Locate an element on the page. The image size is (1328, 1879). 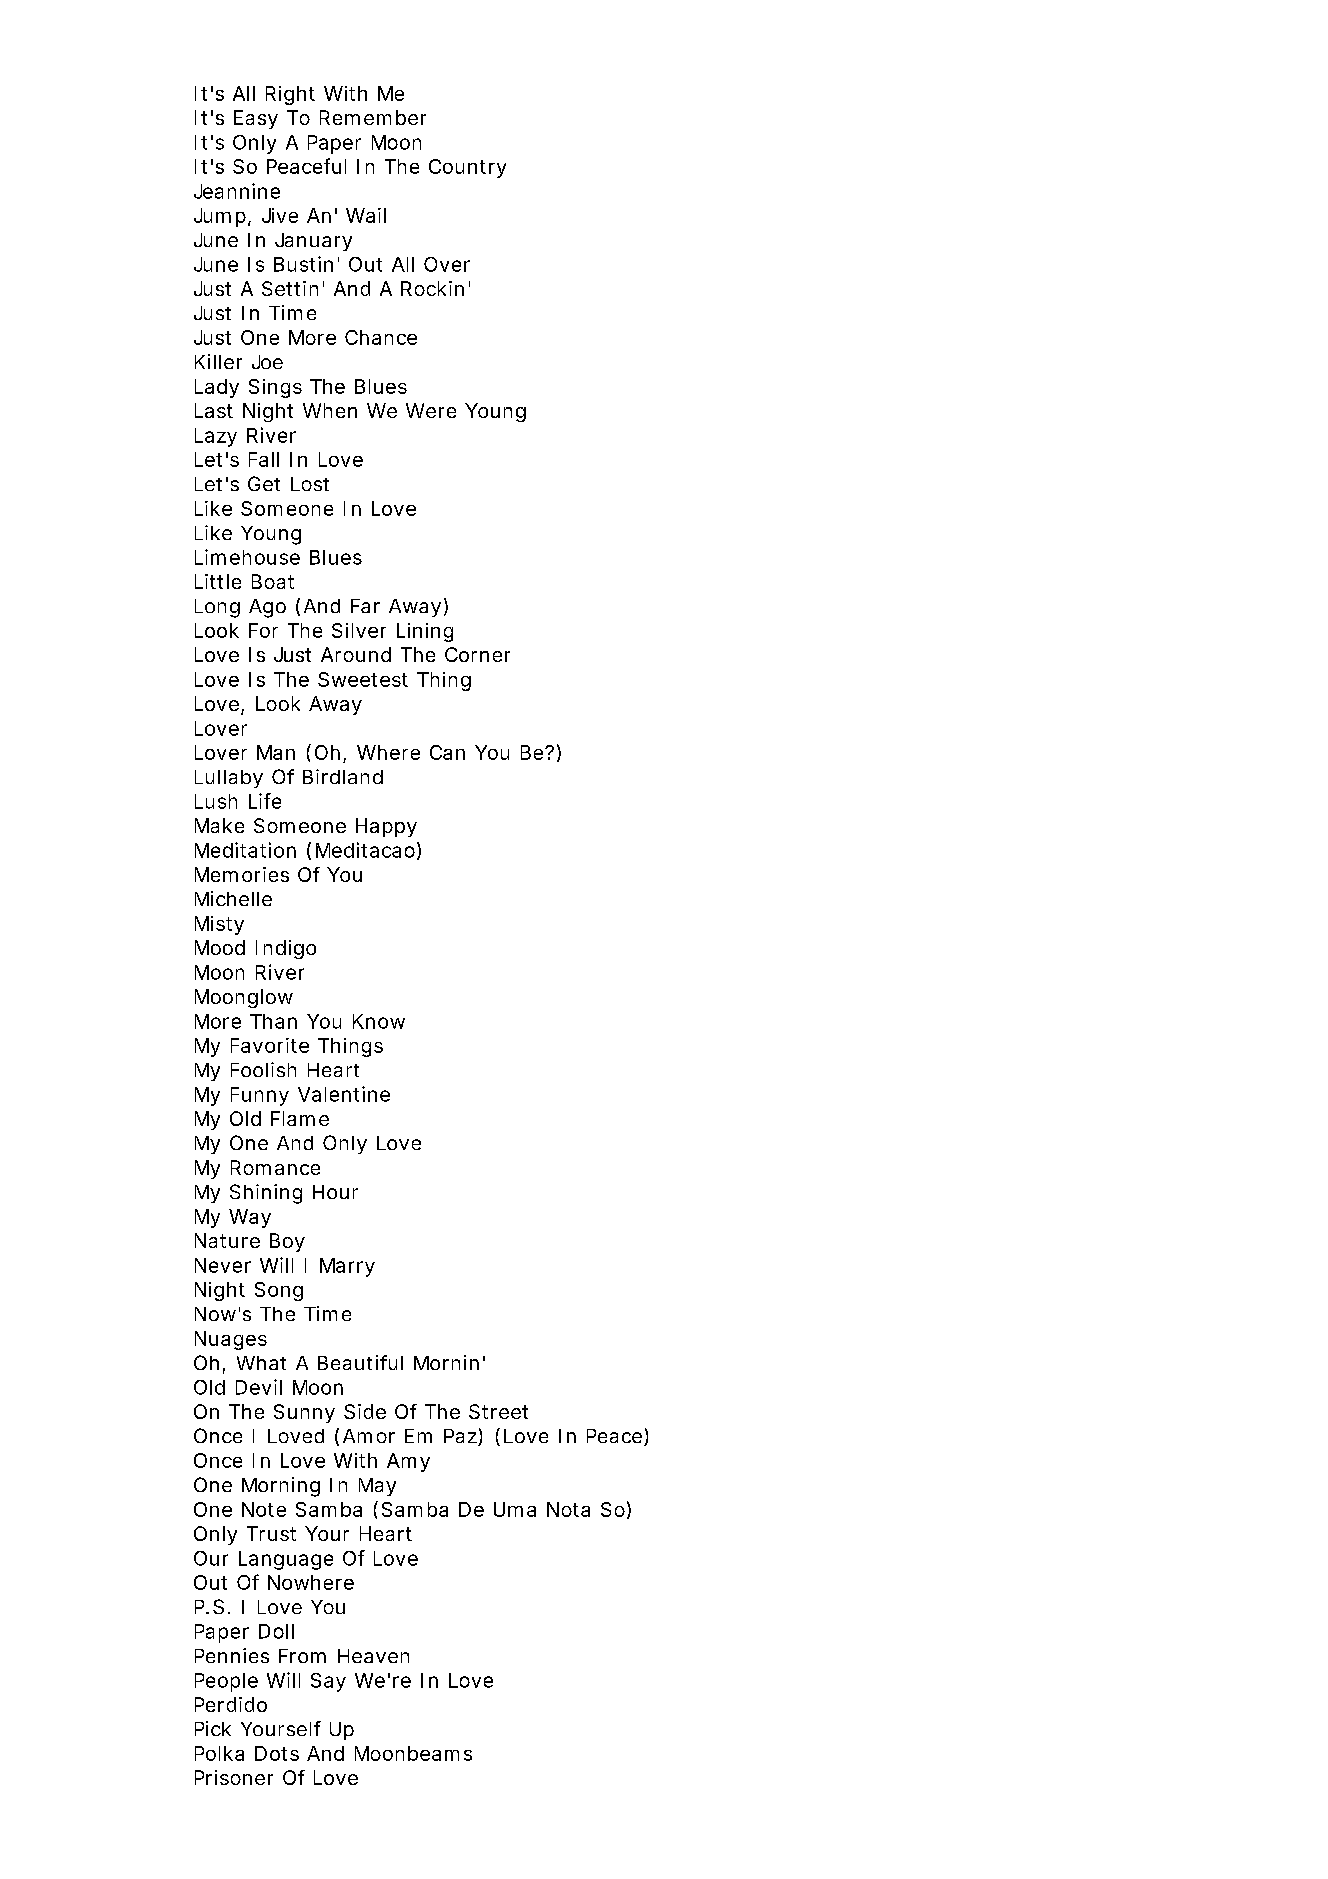
Marry is located at coordinates (347, 1267).
